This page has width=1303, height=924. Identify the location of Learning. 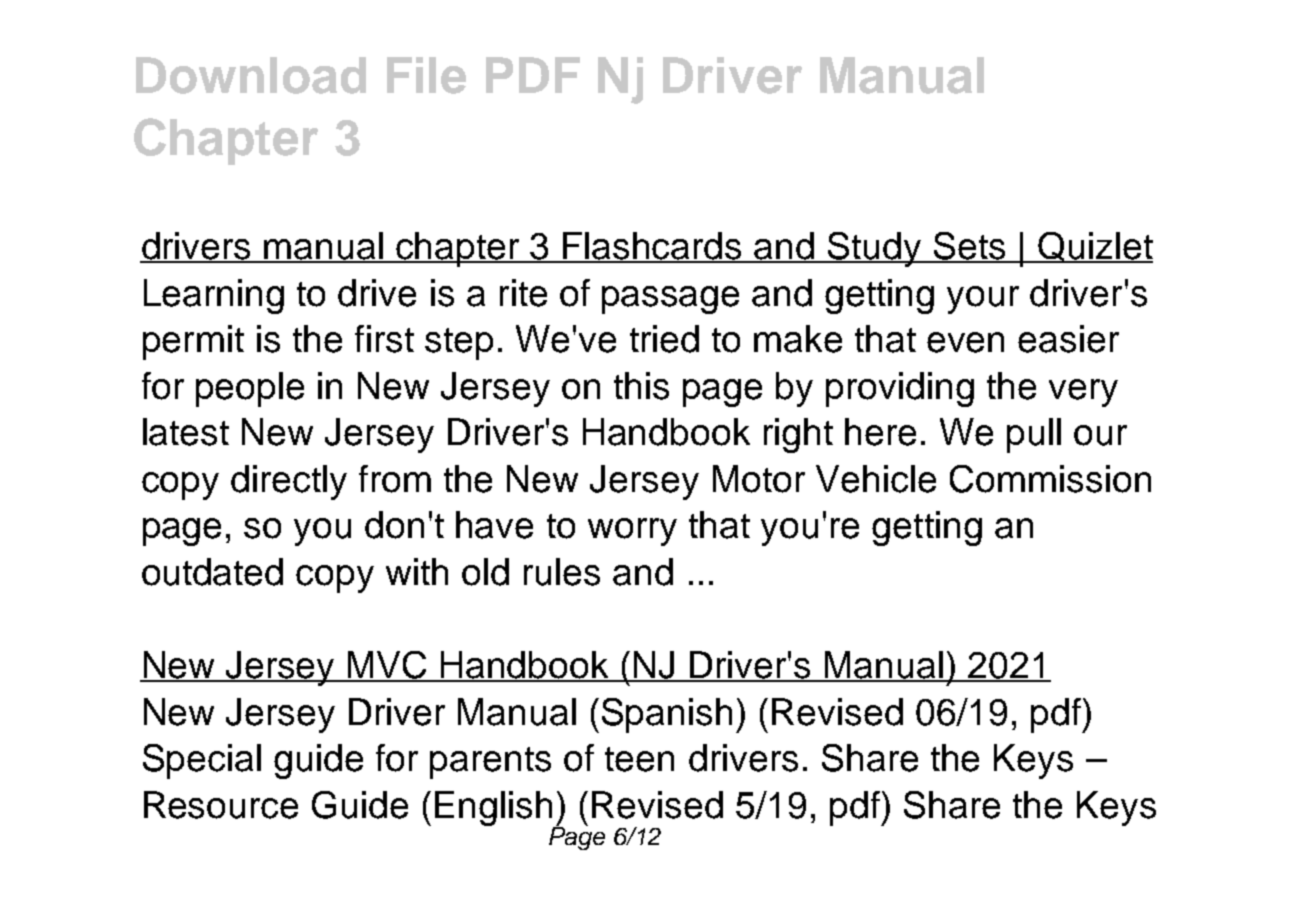
(214, 296).
